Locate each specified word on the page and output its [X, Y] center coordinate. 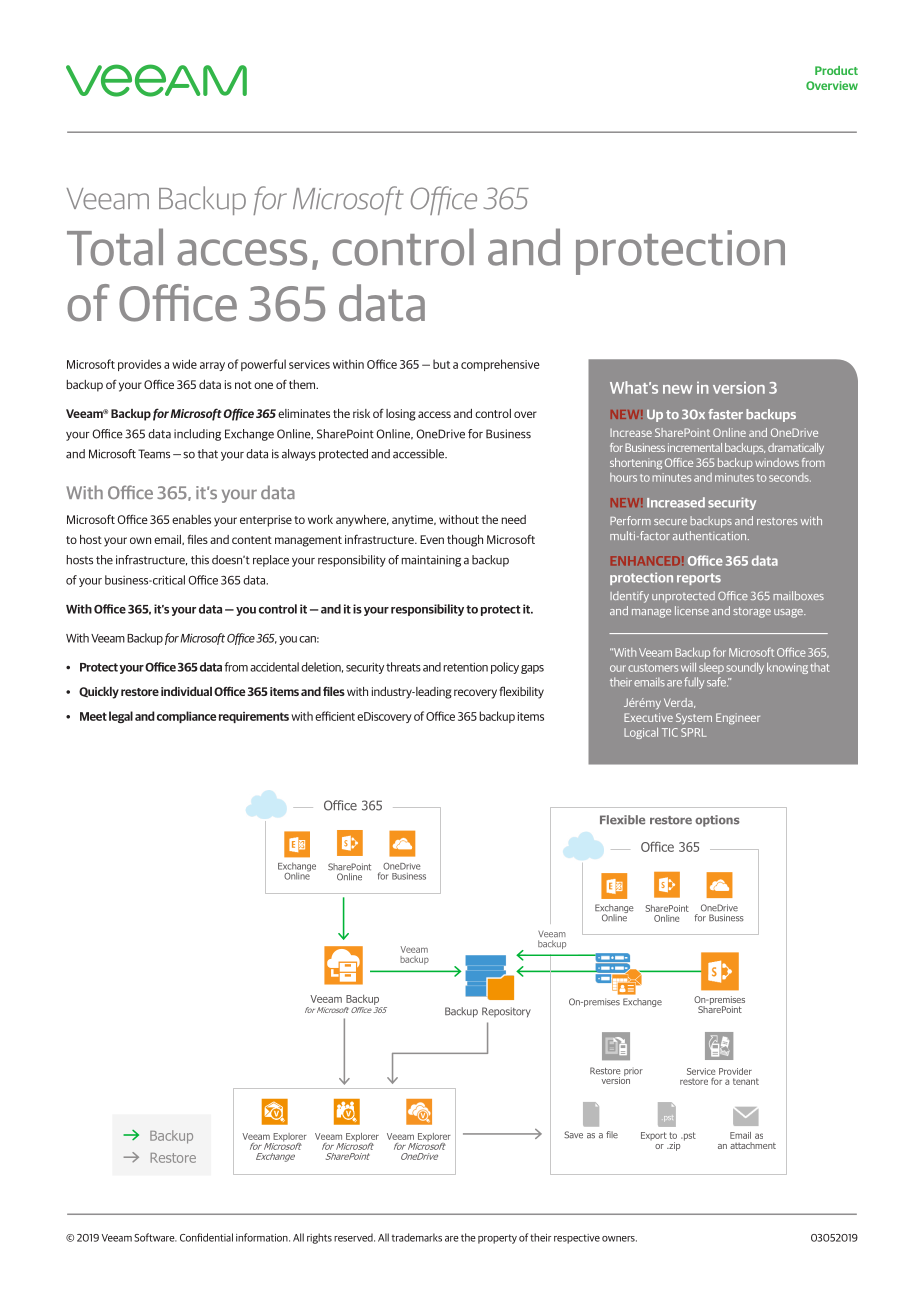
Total [115, 247]
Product [836, 70]
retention [466, 667]
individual [186, 691]
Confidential [206, 1237]
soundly [745, 668]
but [441, 364]
